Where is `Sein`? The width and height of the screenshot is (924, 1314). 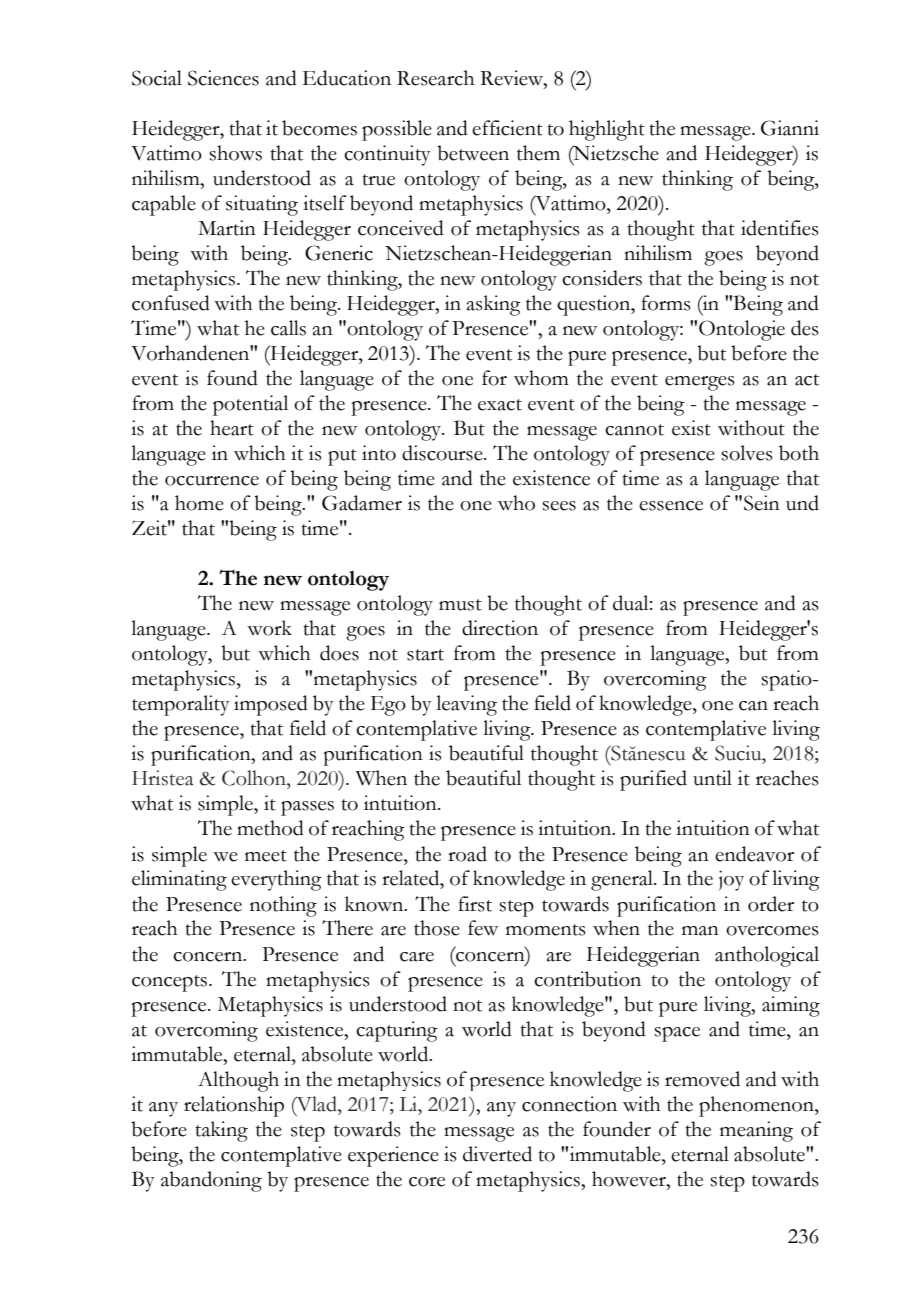 Sein is located at coordinates (762, 503).
